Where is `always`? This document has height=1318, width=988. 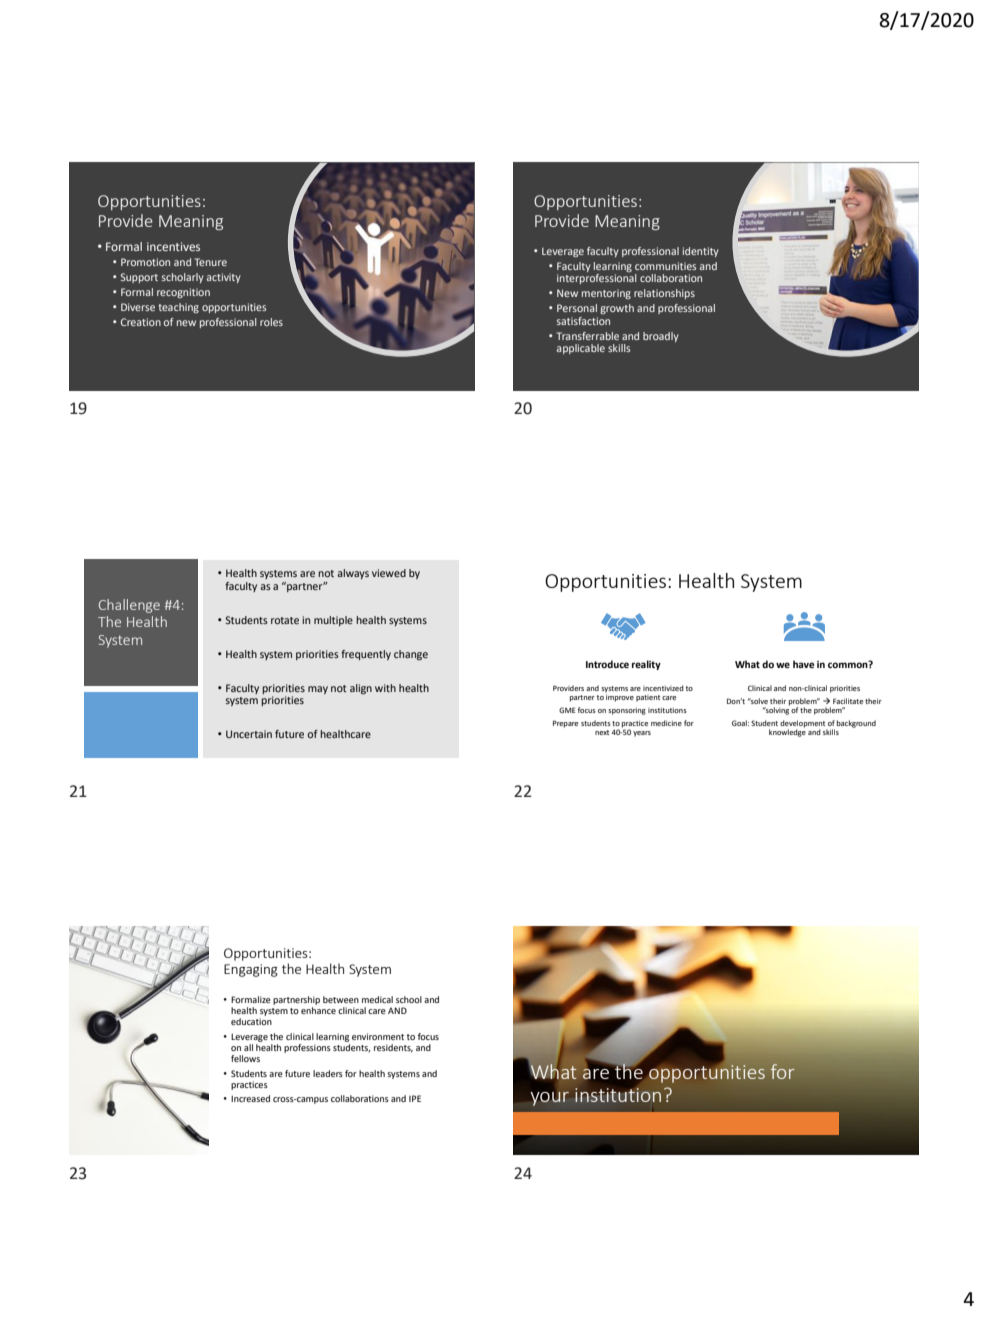 always is located at coordinates (353, 574).
